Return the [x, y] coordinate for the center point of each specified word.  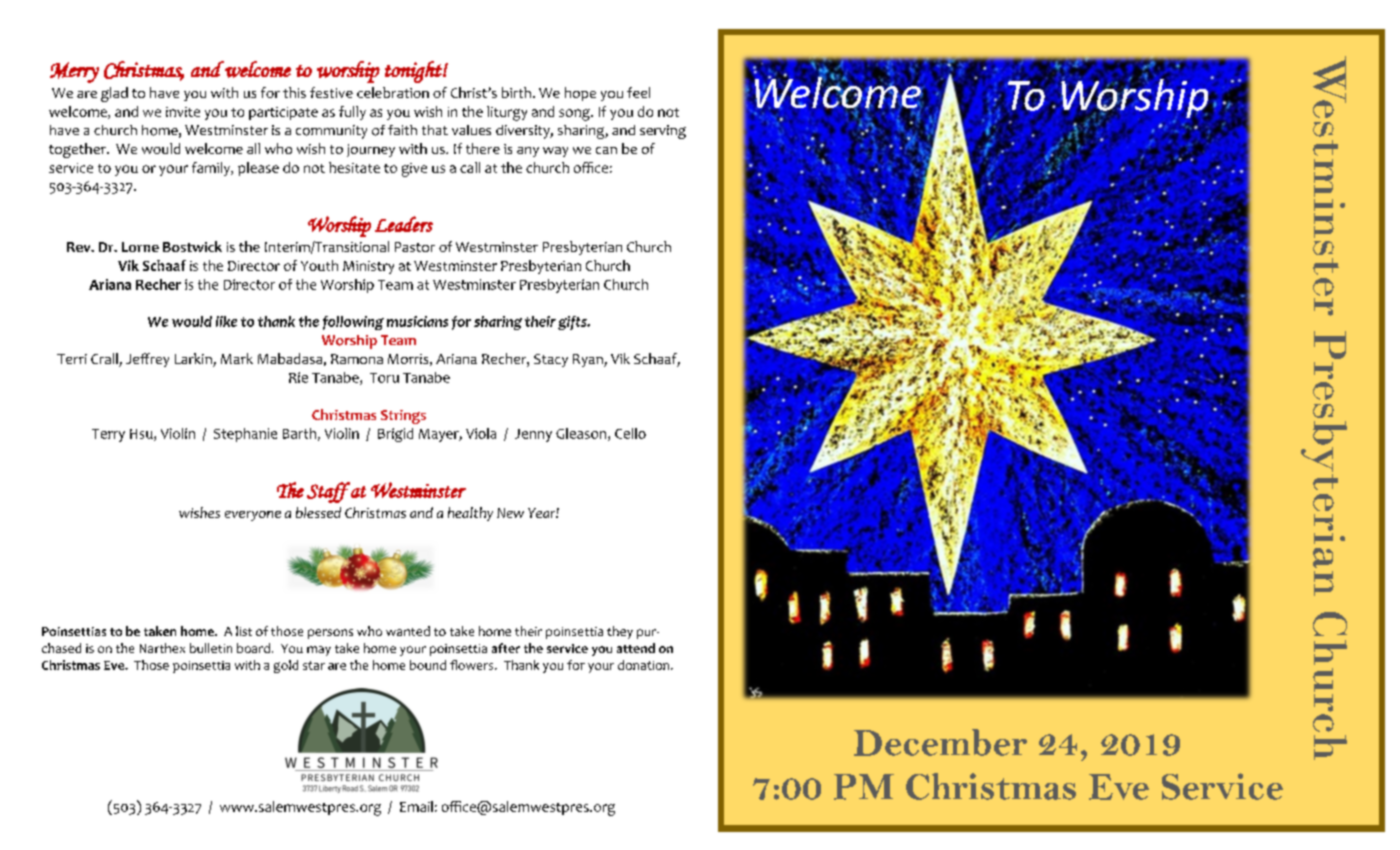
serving [663, 132]
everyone [253, 516]
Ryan [589, 360]
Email [416, 806]
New [510, 513]
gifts [573, 323]
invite [183, 112]
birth [516, 92]
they [620, 632]
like [226, 321]
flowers [473, 665]
